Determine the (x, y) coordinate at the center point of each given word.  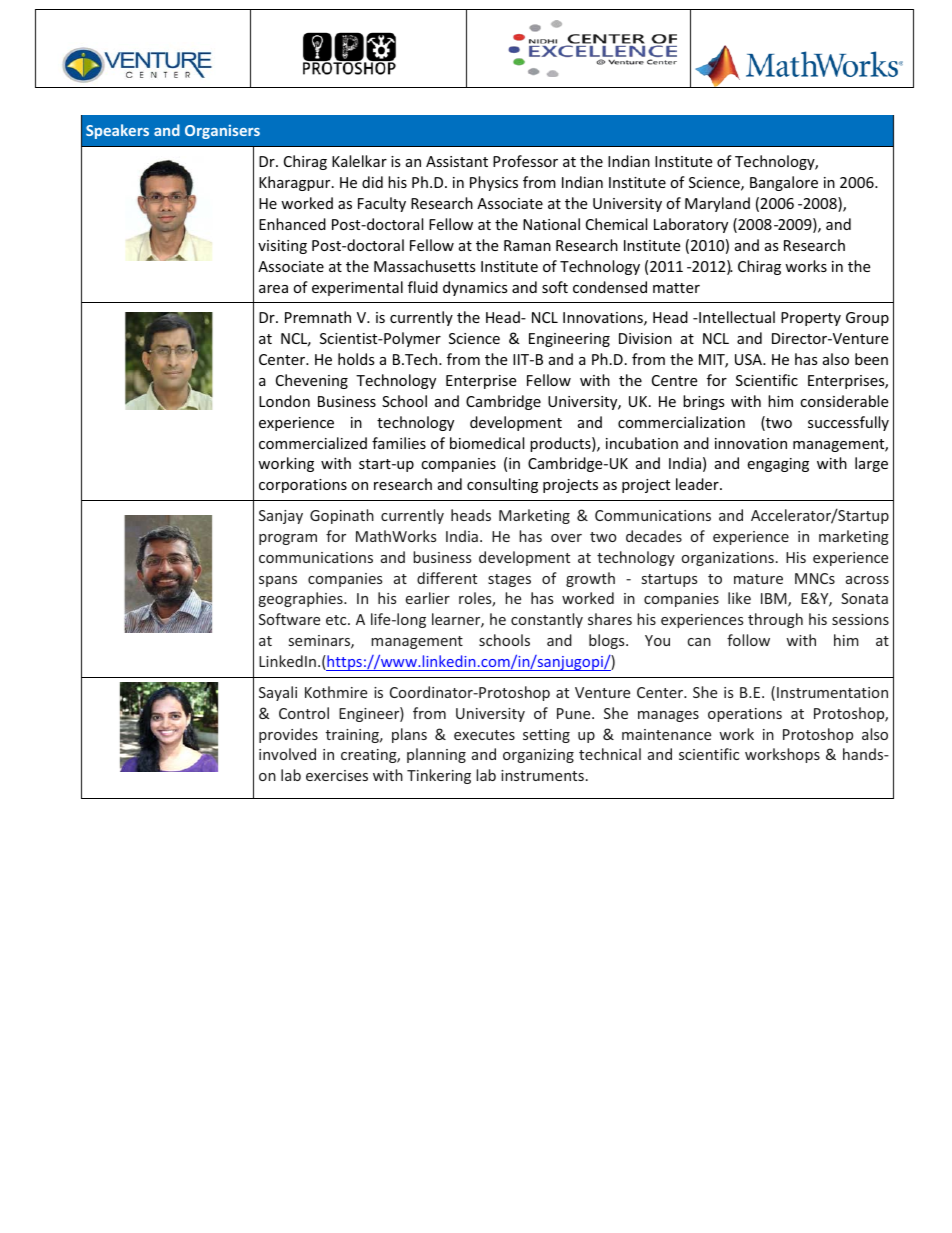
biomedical (487, 443)
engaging (778, 465)
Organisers (222, 131)
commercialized (313, 443)
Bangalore (784, 183)
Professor (525, 161)
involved (287, 754)
